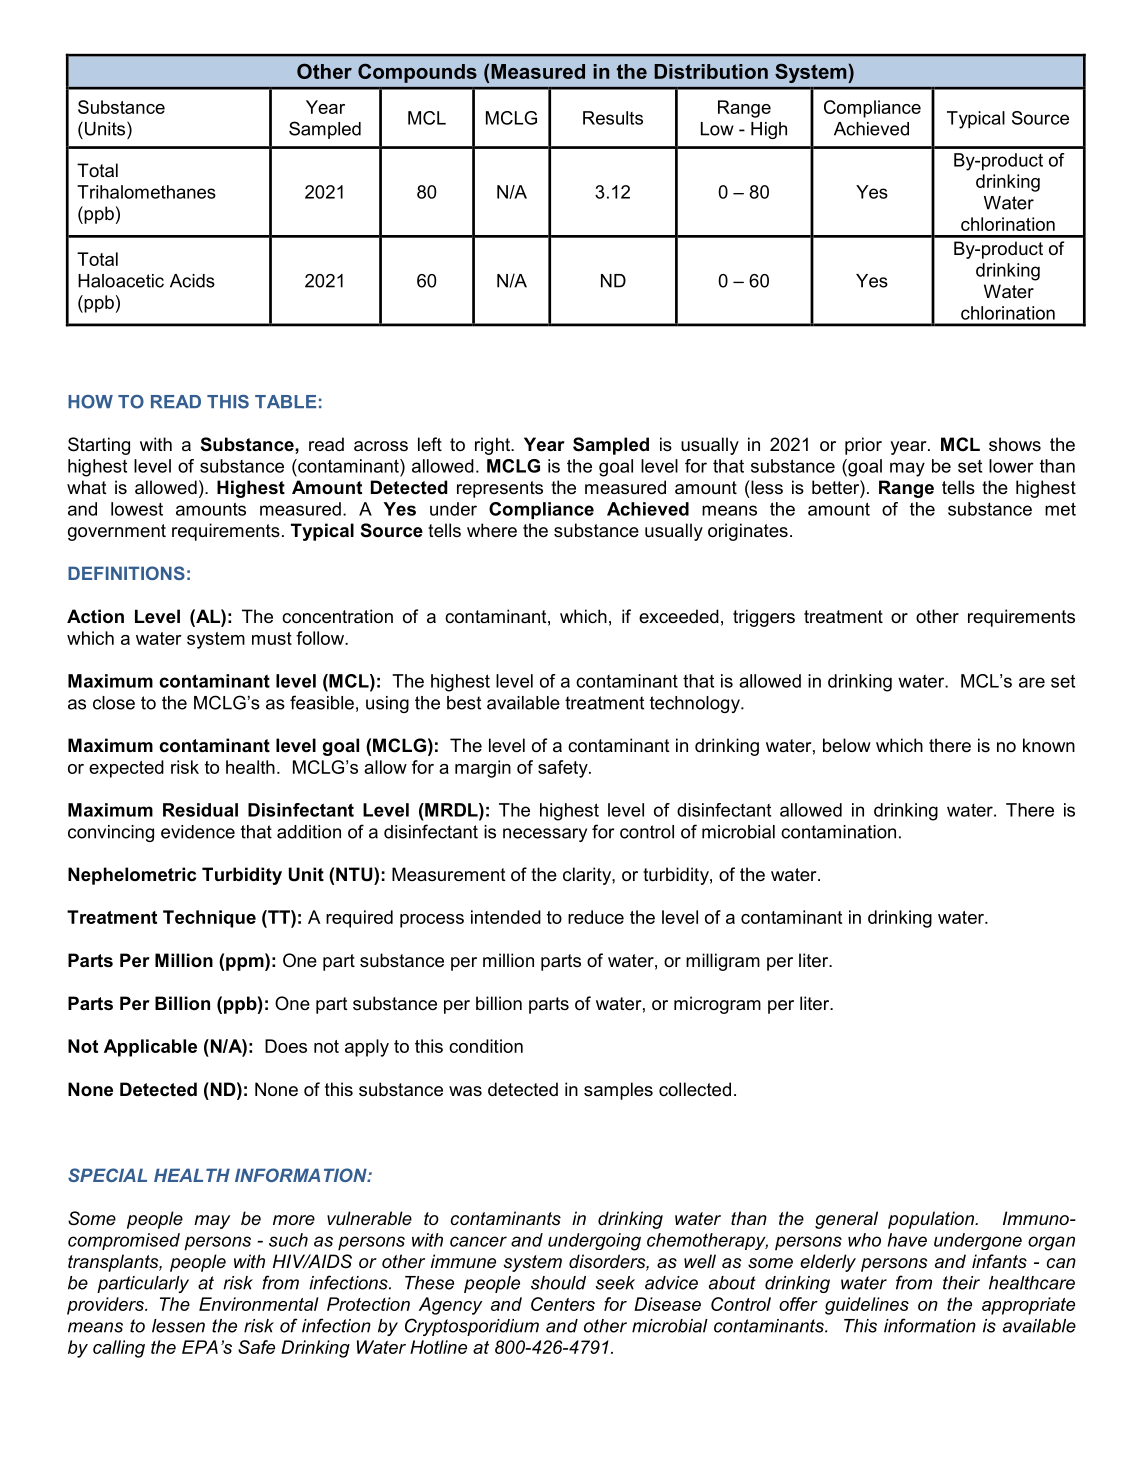 This screenshot has height=1480, width=1143. Describe the element at coordinates (711, 71) in the screenshot. I see `Distribution` at that location.
